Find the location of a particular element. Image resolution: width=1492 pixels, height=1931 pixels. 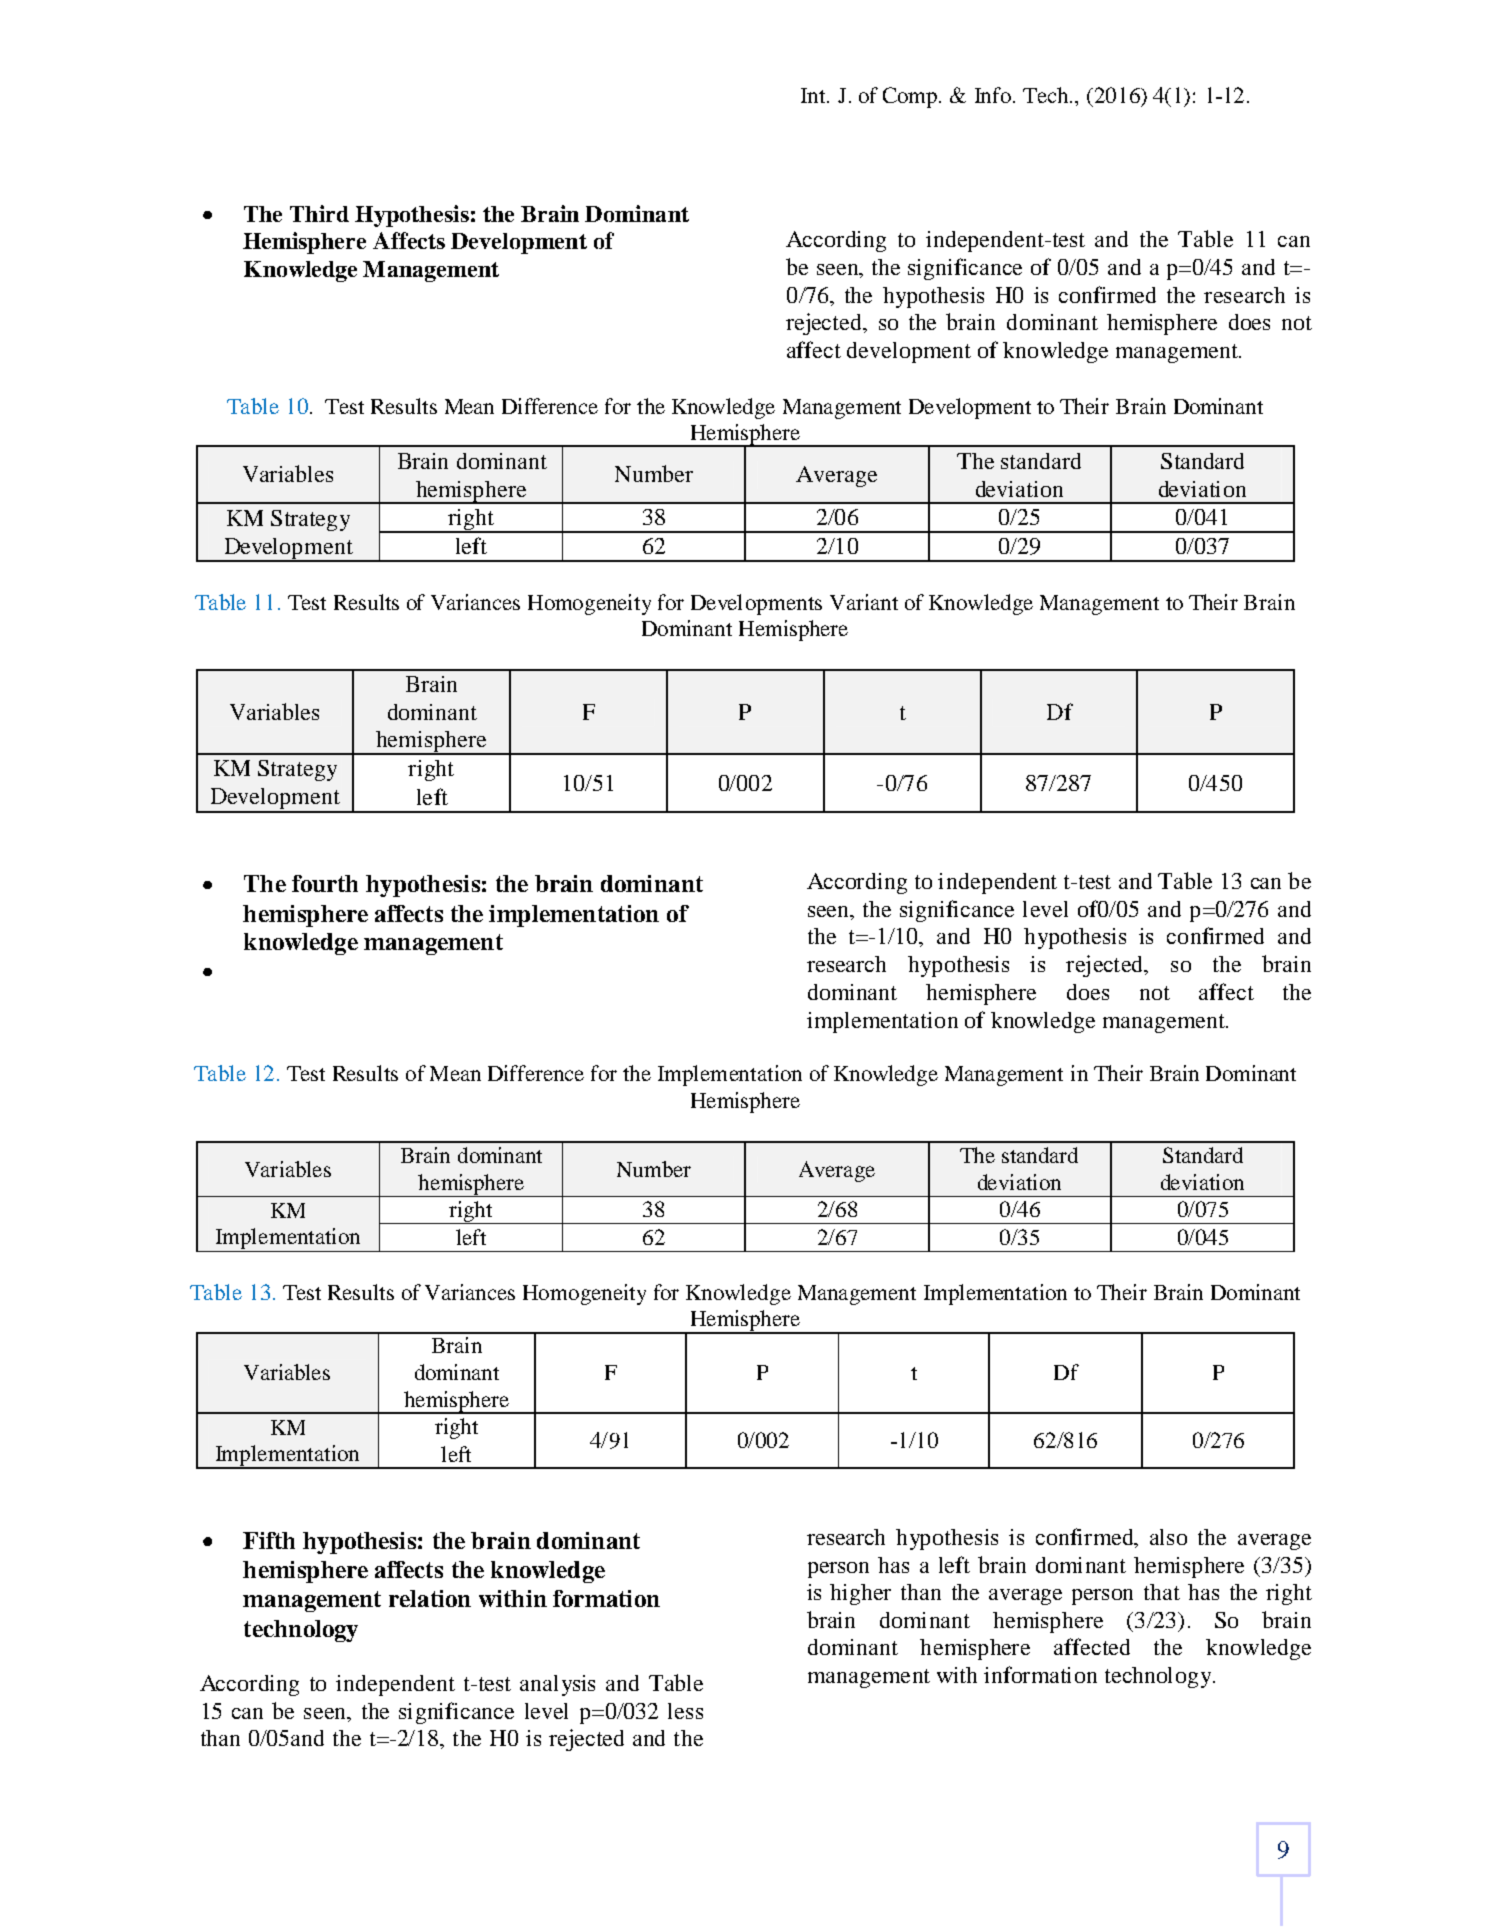

Variant is located at coordinates (864, 602).
